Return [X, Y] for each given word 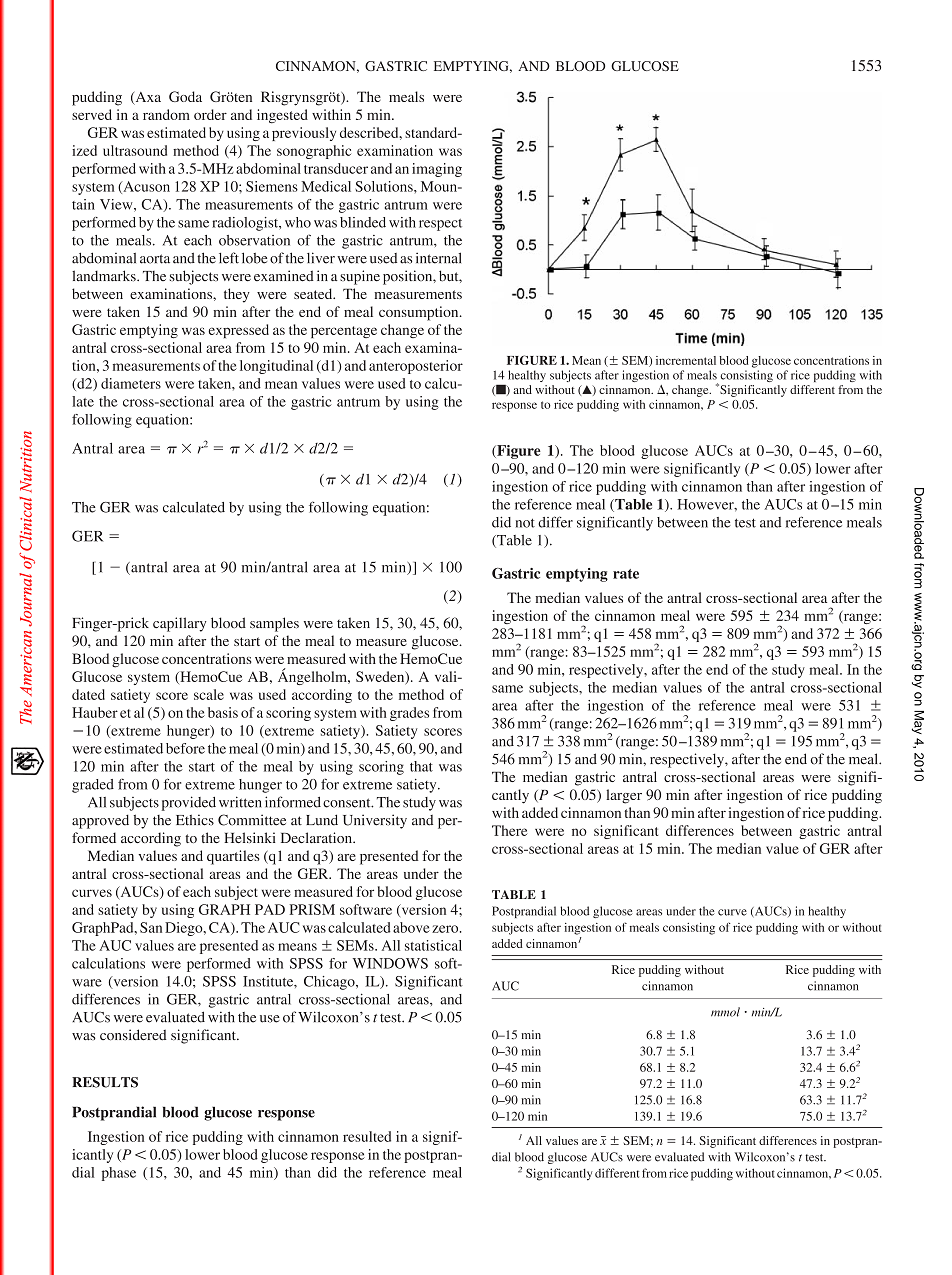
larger [624, 796]
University [375, 821]
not [525, 523]
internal [438, 258]
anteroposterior [416, 367]
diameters [131, 383]
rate [626, 574]
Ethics [195, 820]
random [166, 114]
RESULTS [105, 1082]
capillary [179, 624]
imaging [437, 170]
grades [409, 714]
